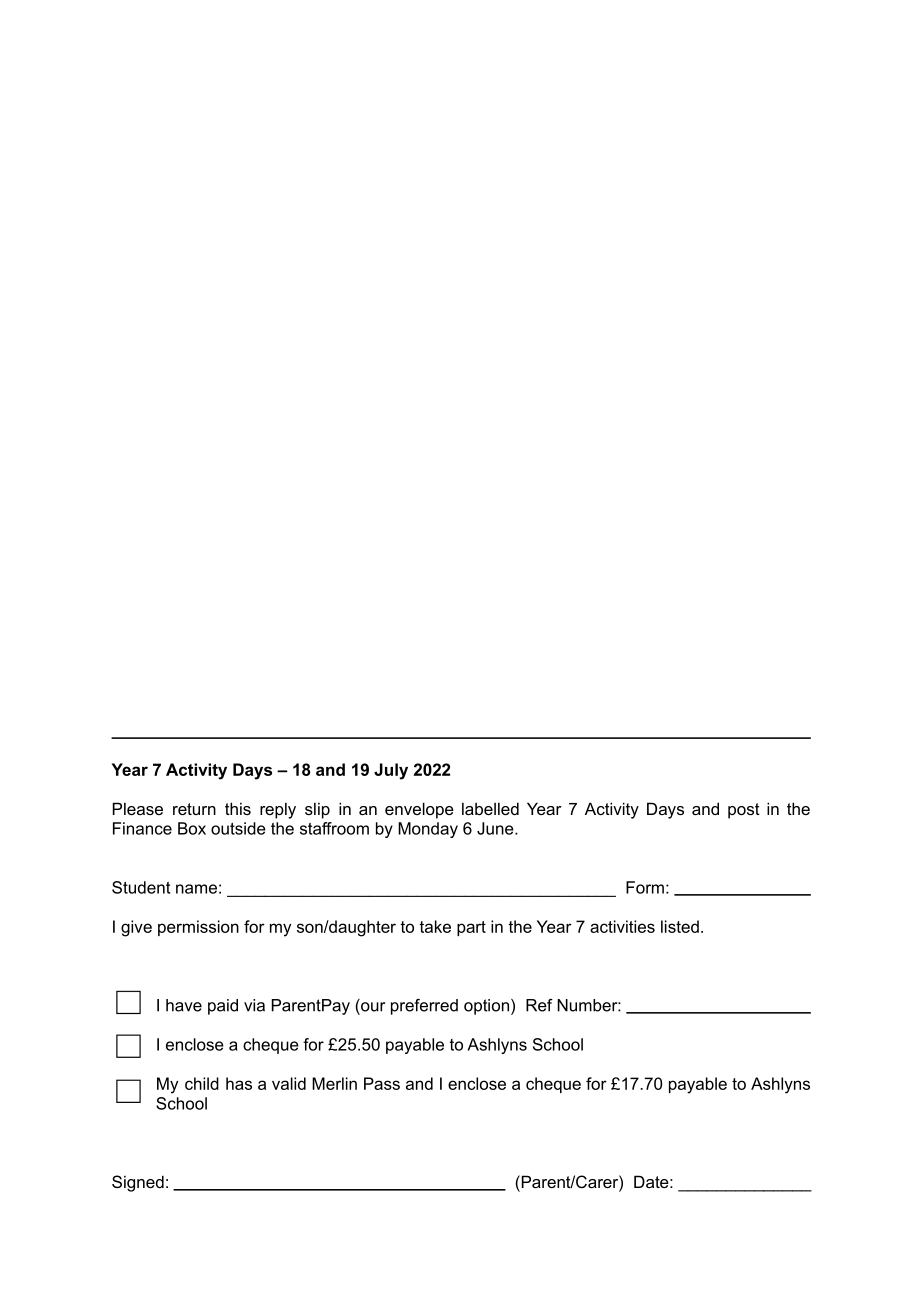  Describe the element at coordinates (194, 809) in the image. I see `return` at that location.
